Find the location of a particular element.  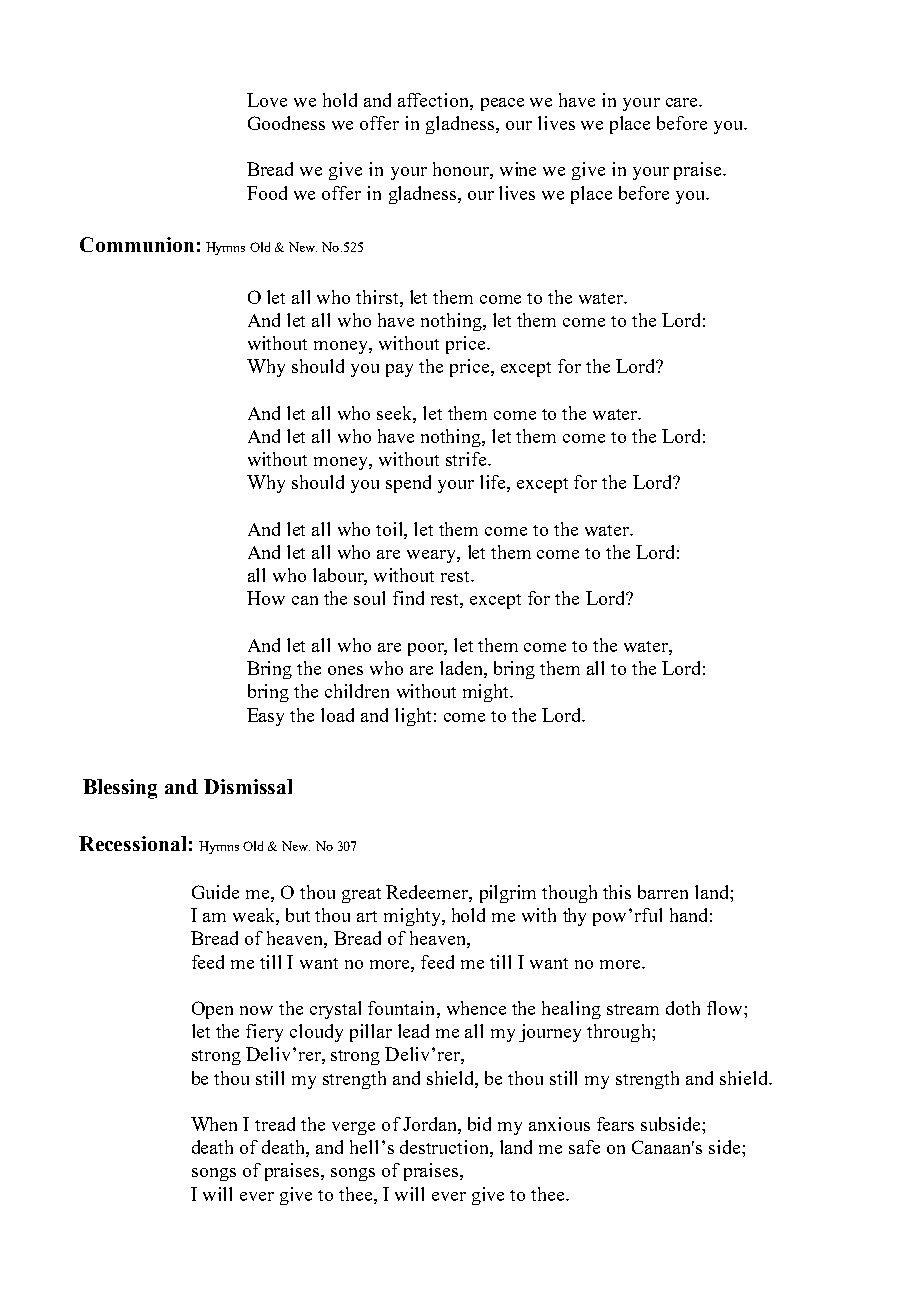

load is located at coordinates (337, 715).
